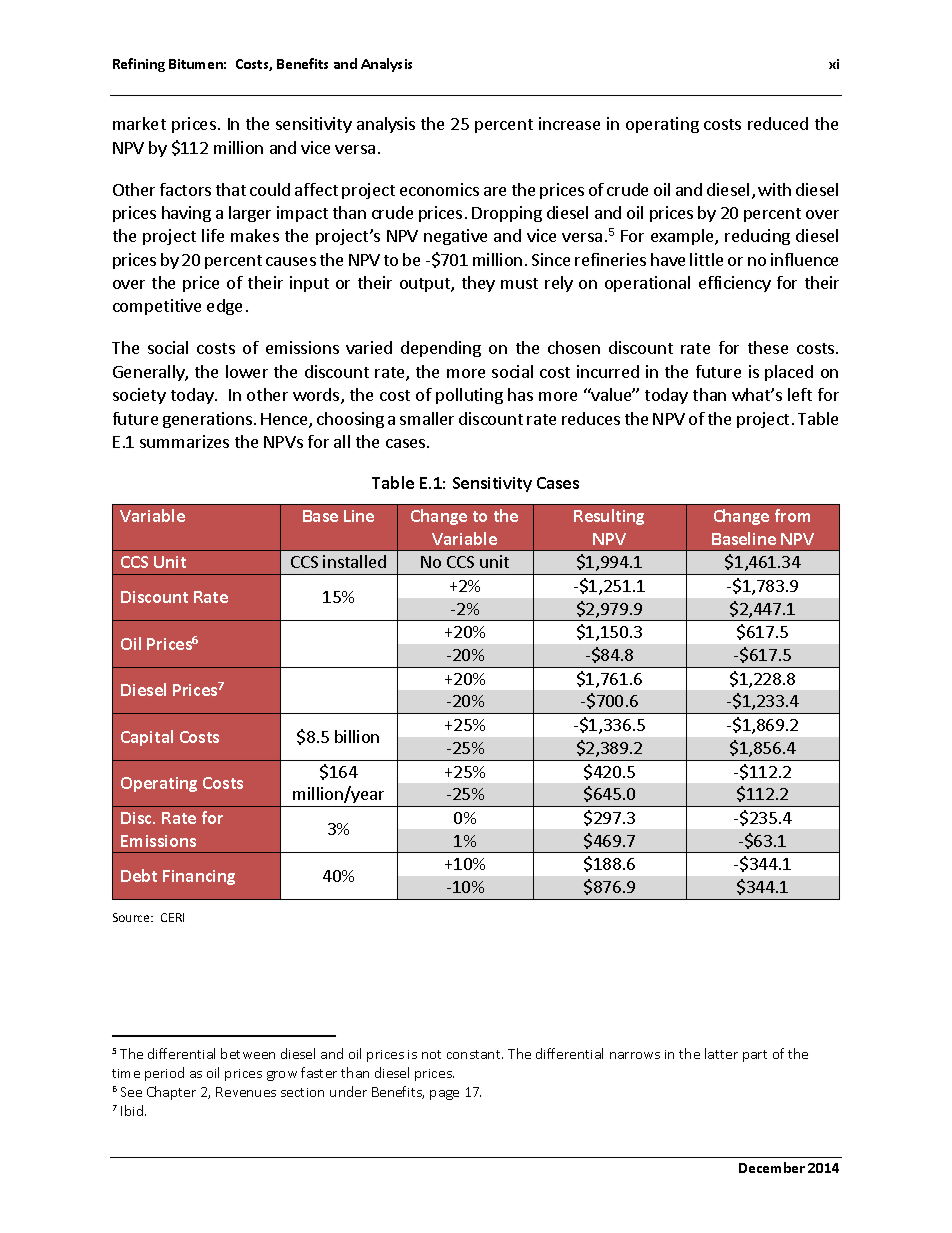  I want to click on page, so click(444, 1095).
